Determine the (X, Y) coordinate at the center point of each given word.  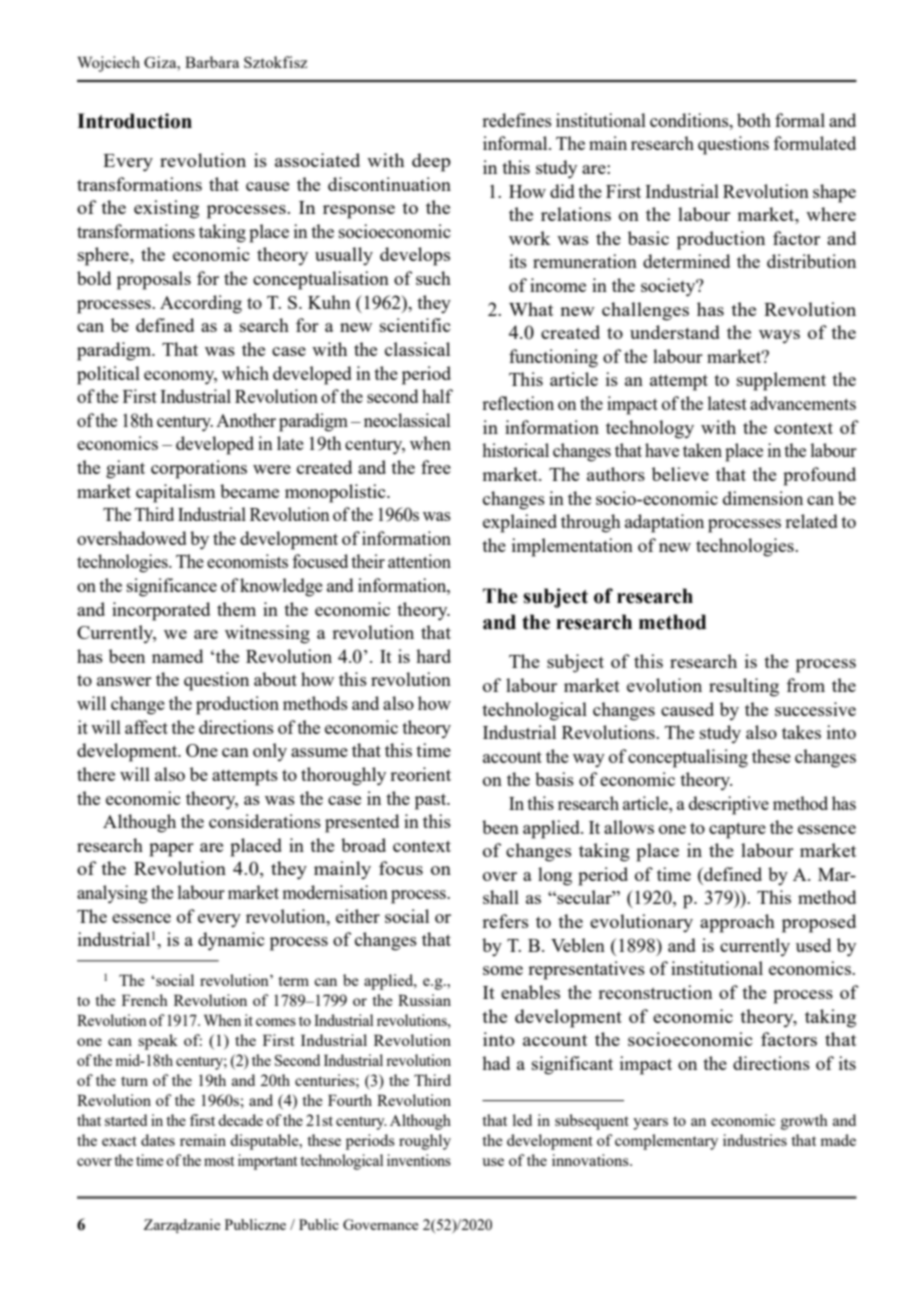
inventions (419, 1160)
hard (433, 656)
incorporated (161, 611)
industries (755, 1140)
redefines (517, 120)
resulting (744, 687)
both (754, 120)
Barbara (212, 62)
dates (158, 1140)
